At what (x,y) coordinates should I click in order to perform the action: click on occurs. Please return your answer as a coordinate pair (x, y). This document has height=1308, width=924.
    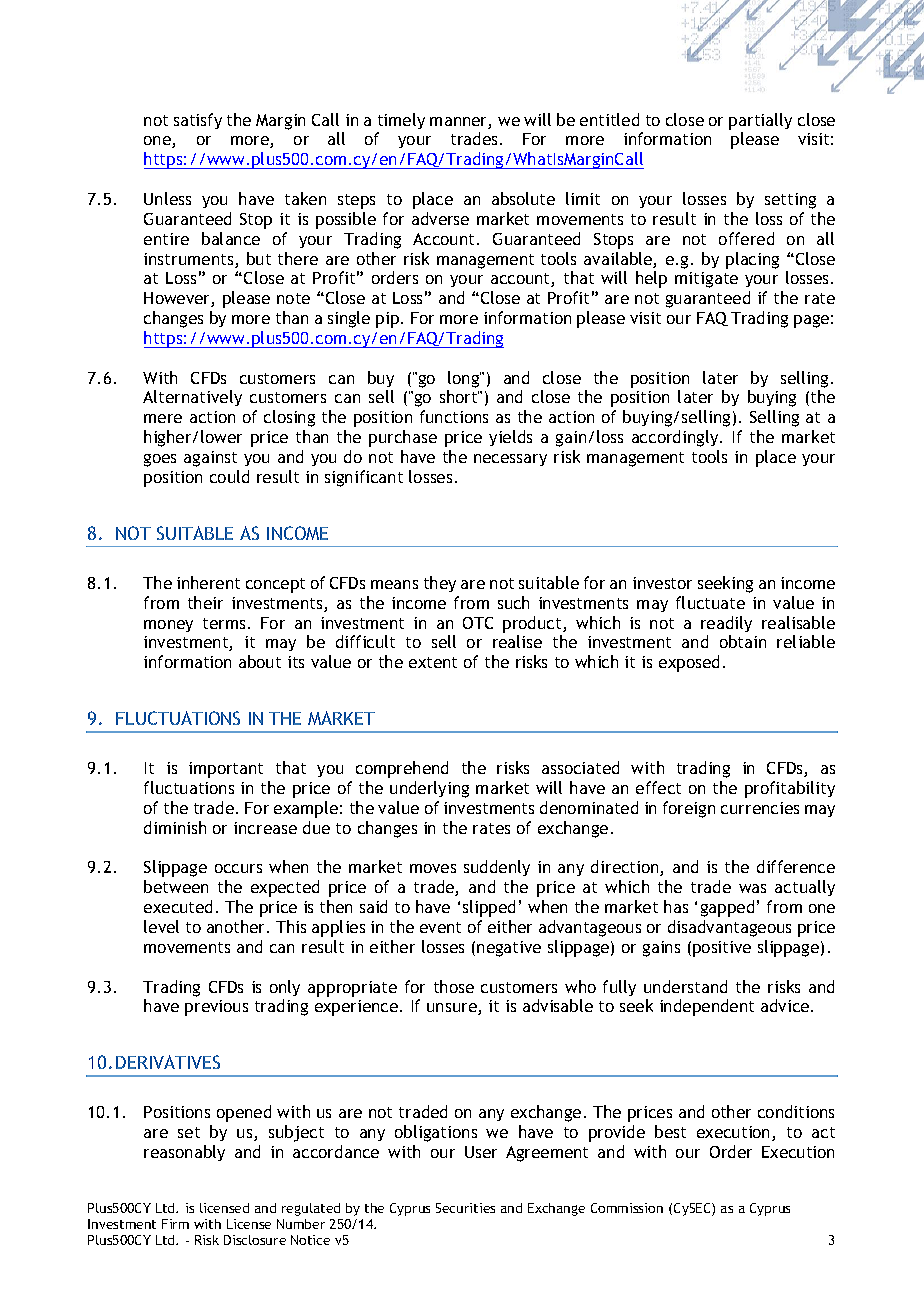
    Looking at the image, I should click on (238, 868).
